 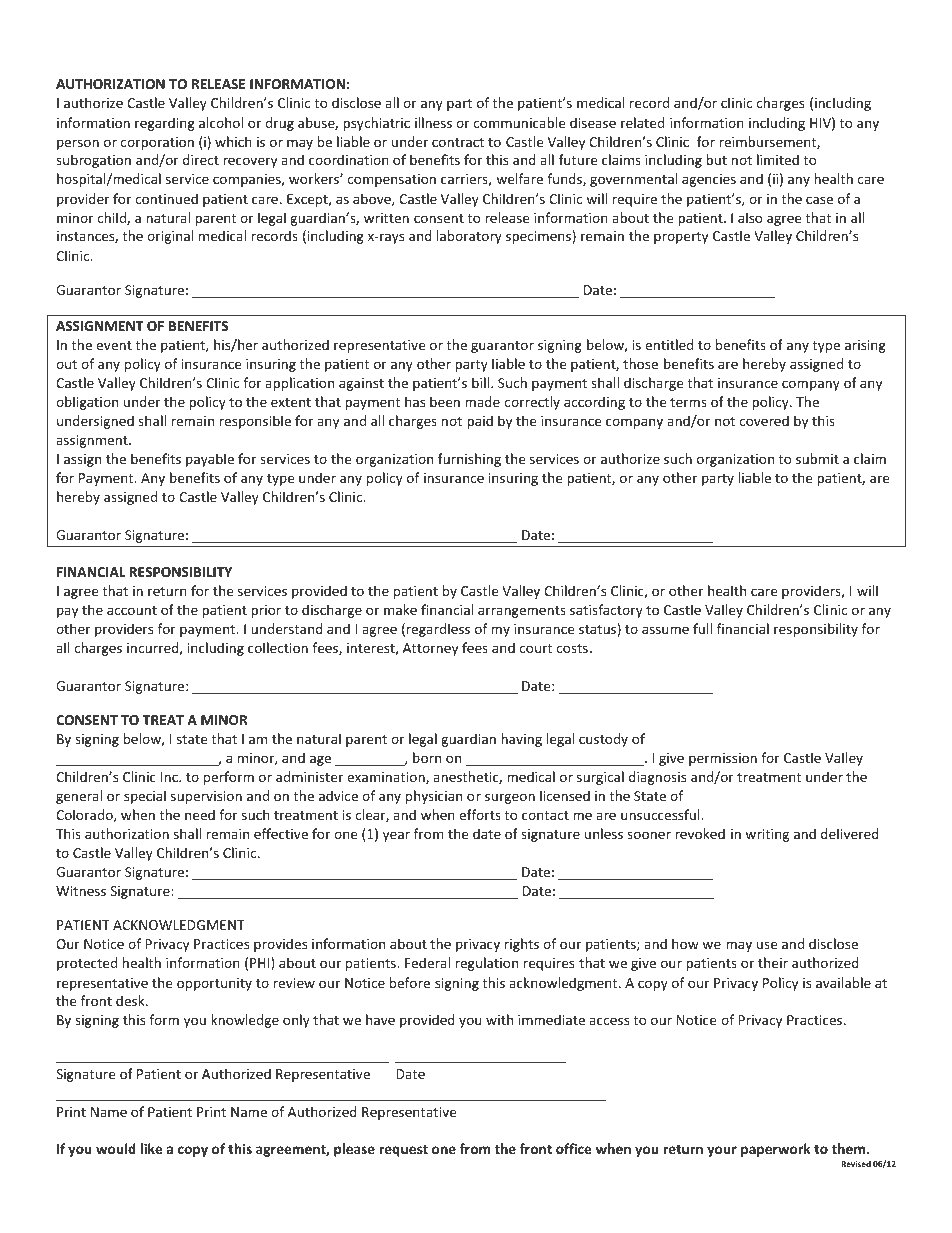 What do you see at coordinates (403, 1151) in the image?
I see `request` at bounding box center [403, 1151].
